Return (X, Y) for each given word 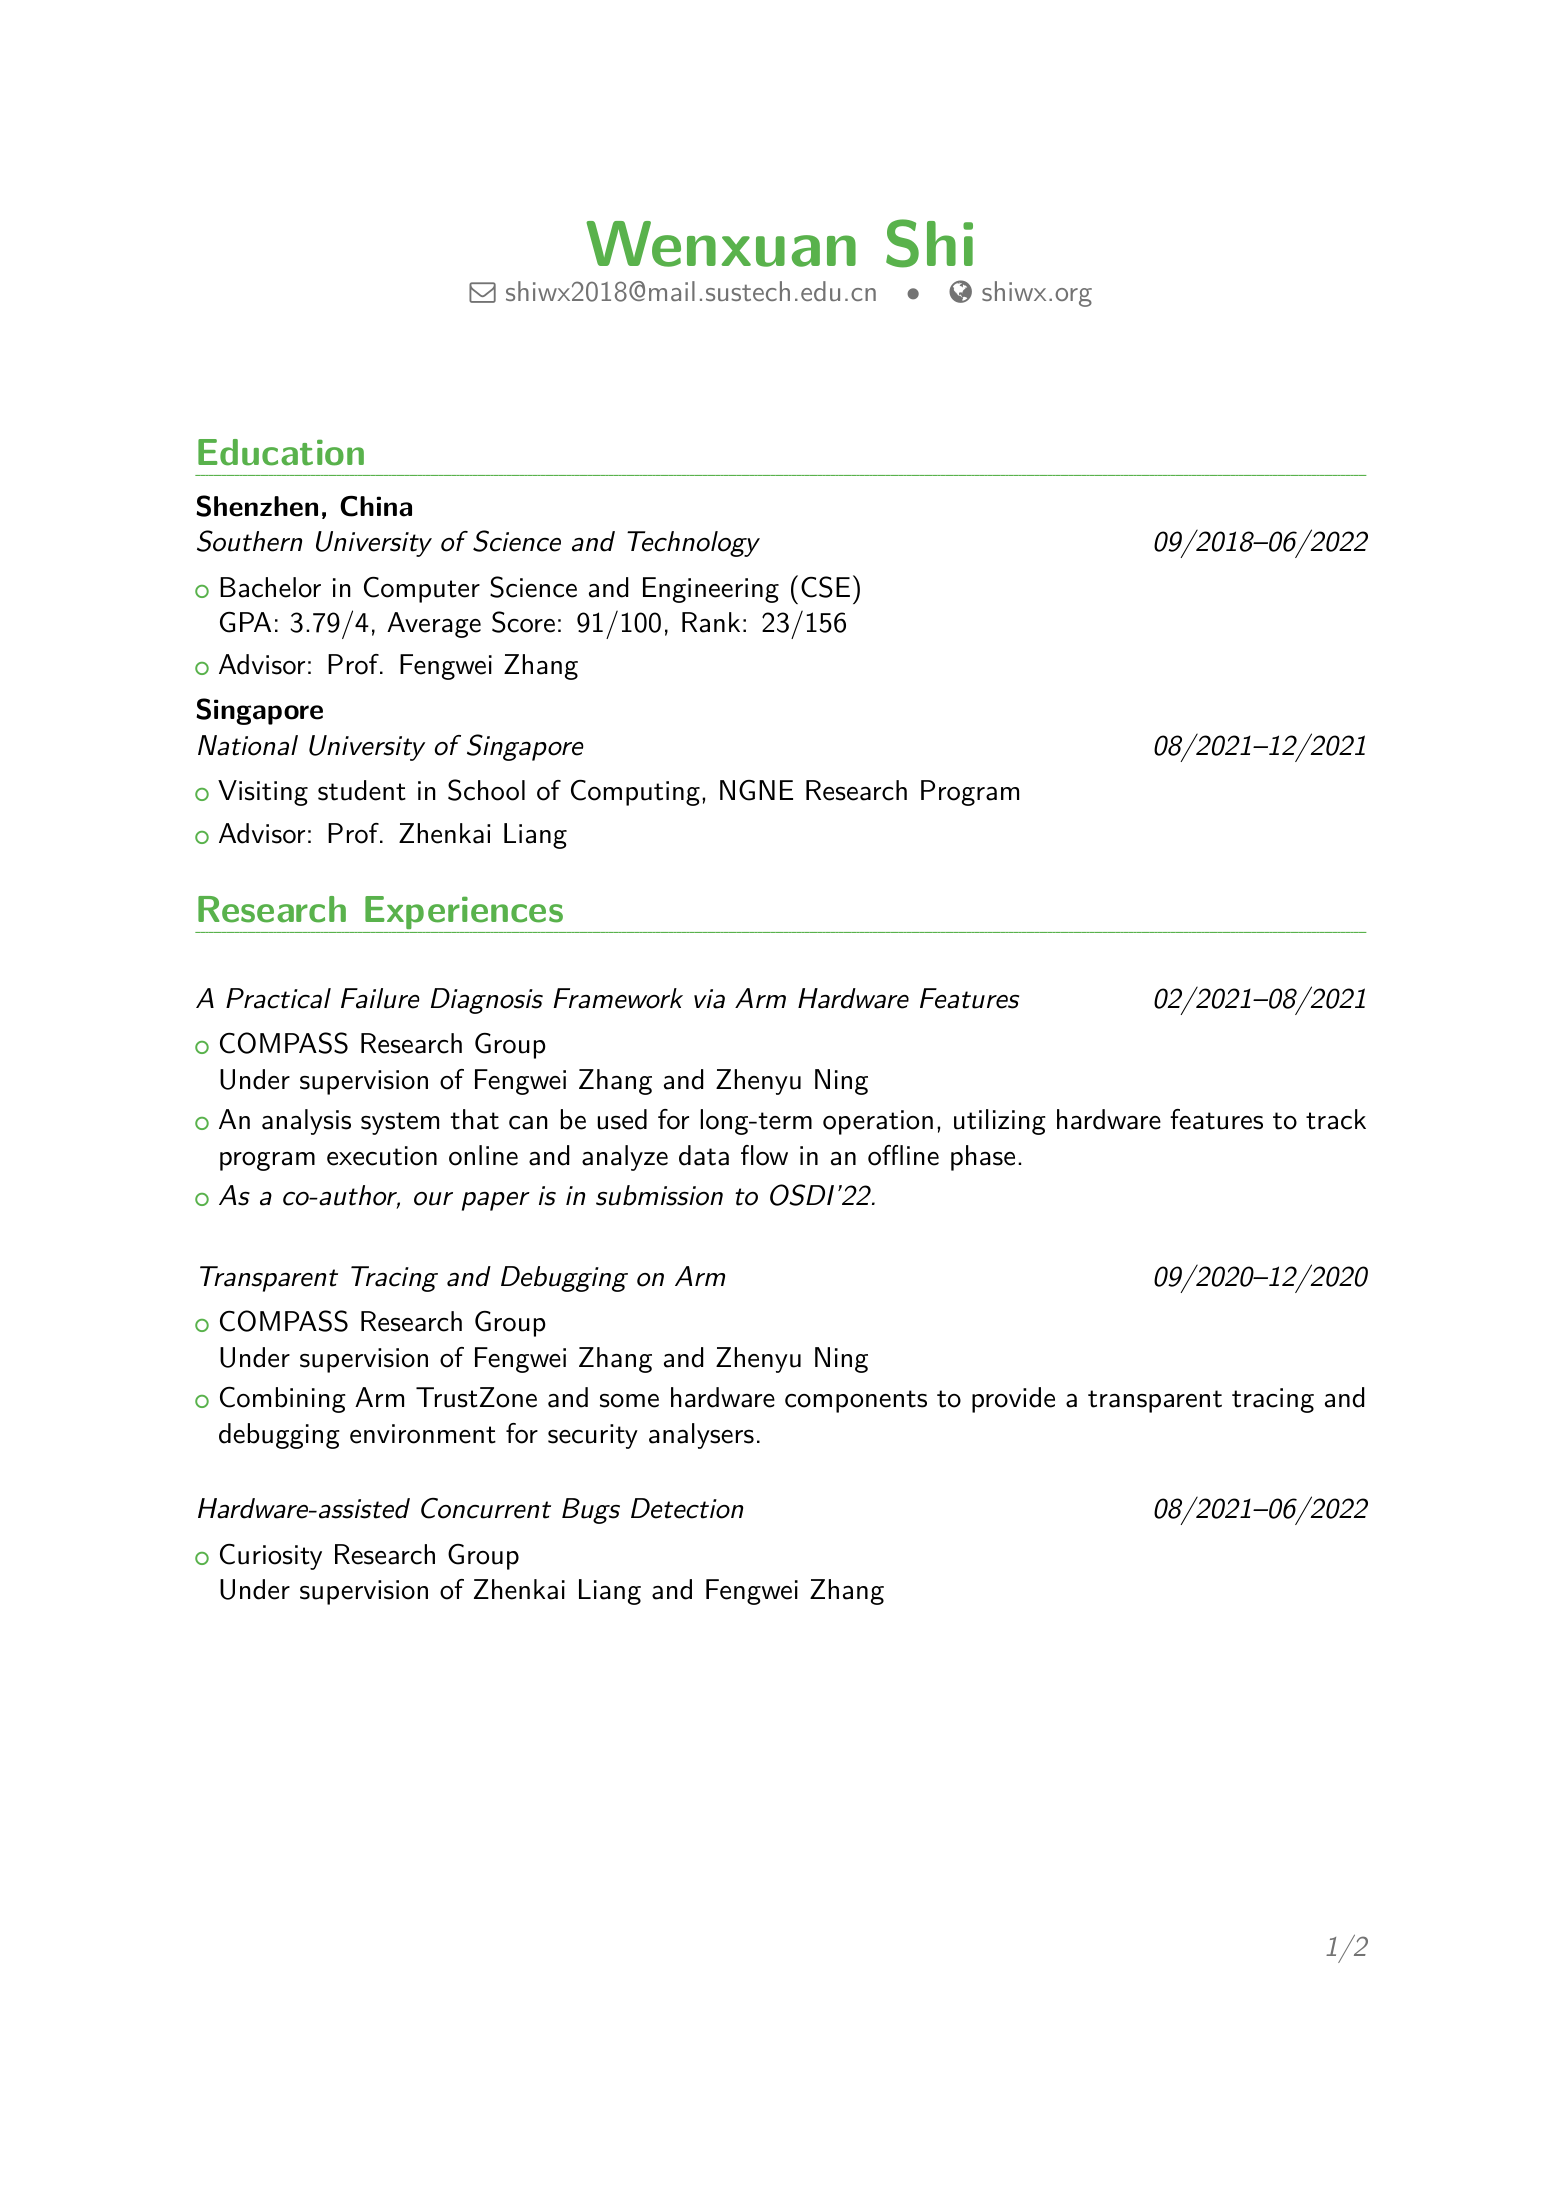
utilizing (1000, 1122)
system (400, 1123)
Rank (711, 622)
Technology (693, 544)
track (1336, 1119)
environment (423, 1434)
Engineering (711, 590)
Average (434, 625)
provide (1013, 1400)
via (709, 999)
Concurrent (486, 1508)
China (376, 506)
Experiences (464, 912)
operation (878, 1122)
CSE (825, 587)
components (856, 1401)
